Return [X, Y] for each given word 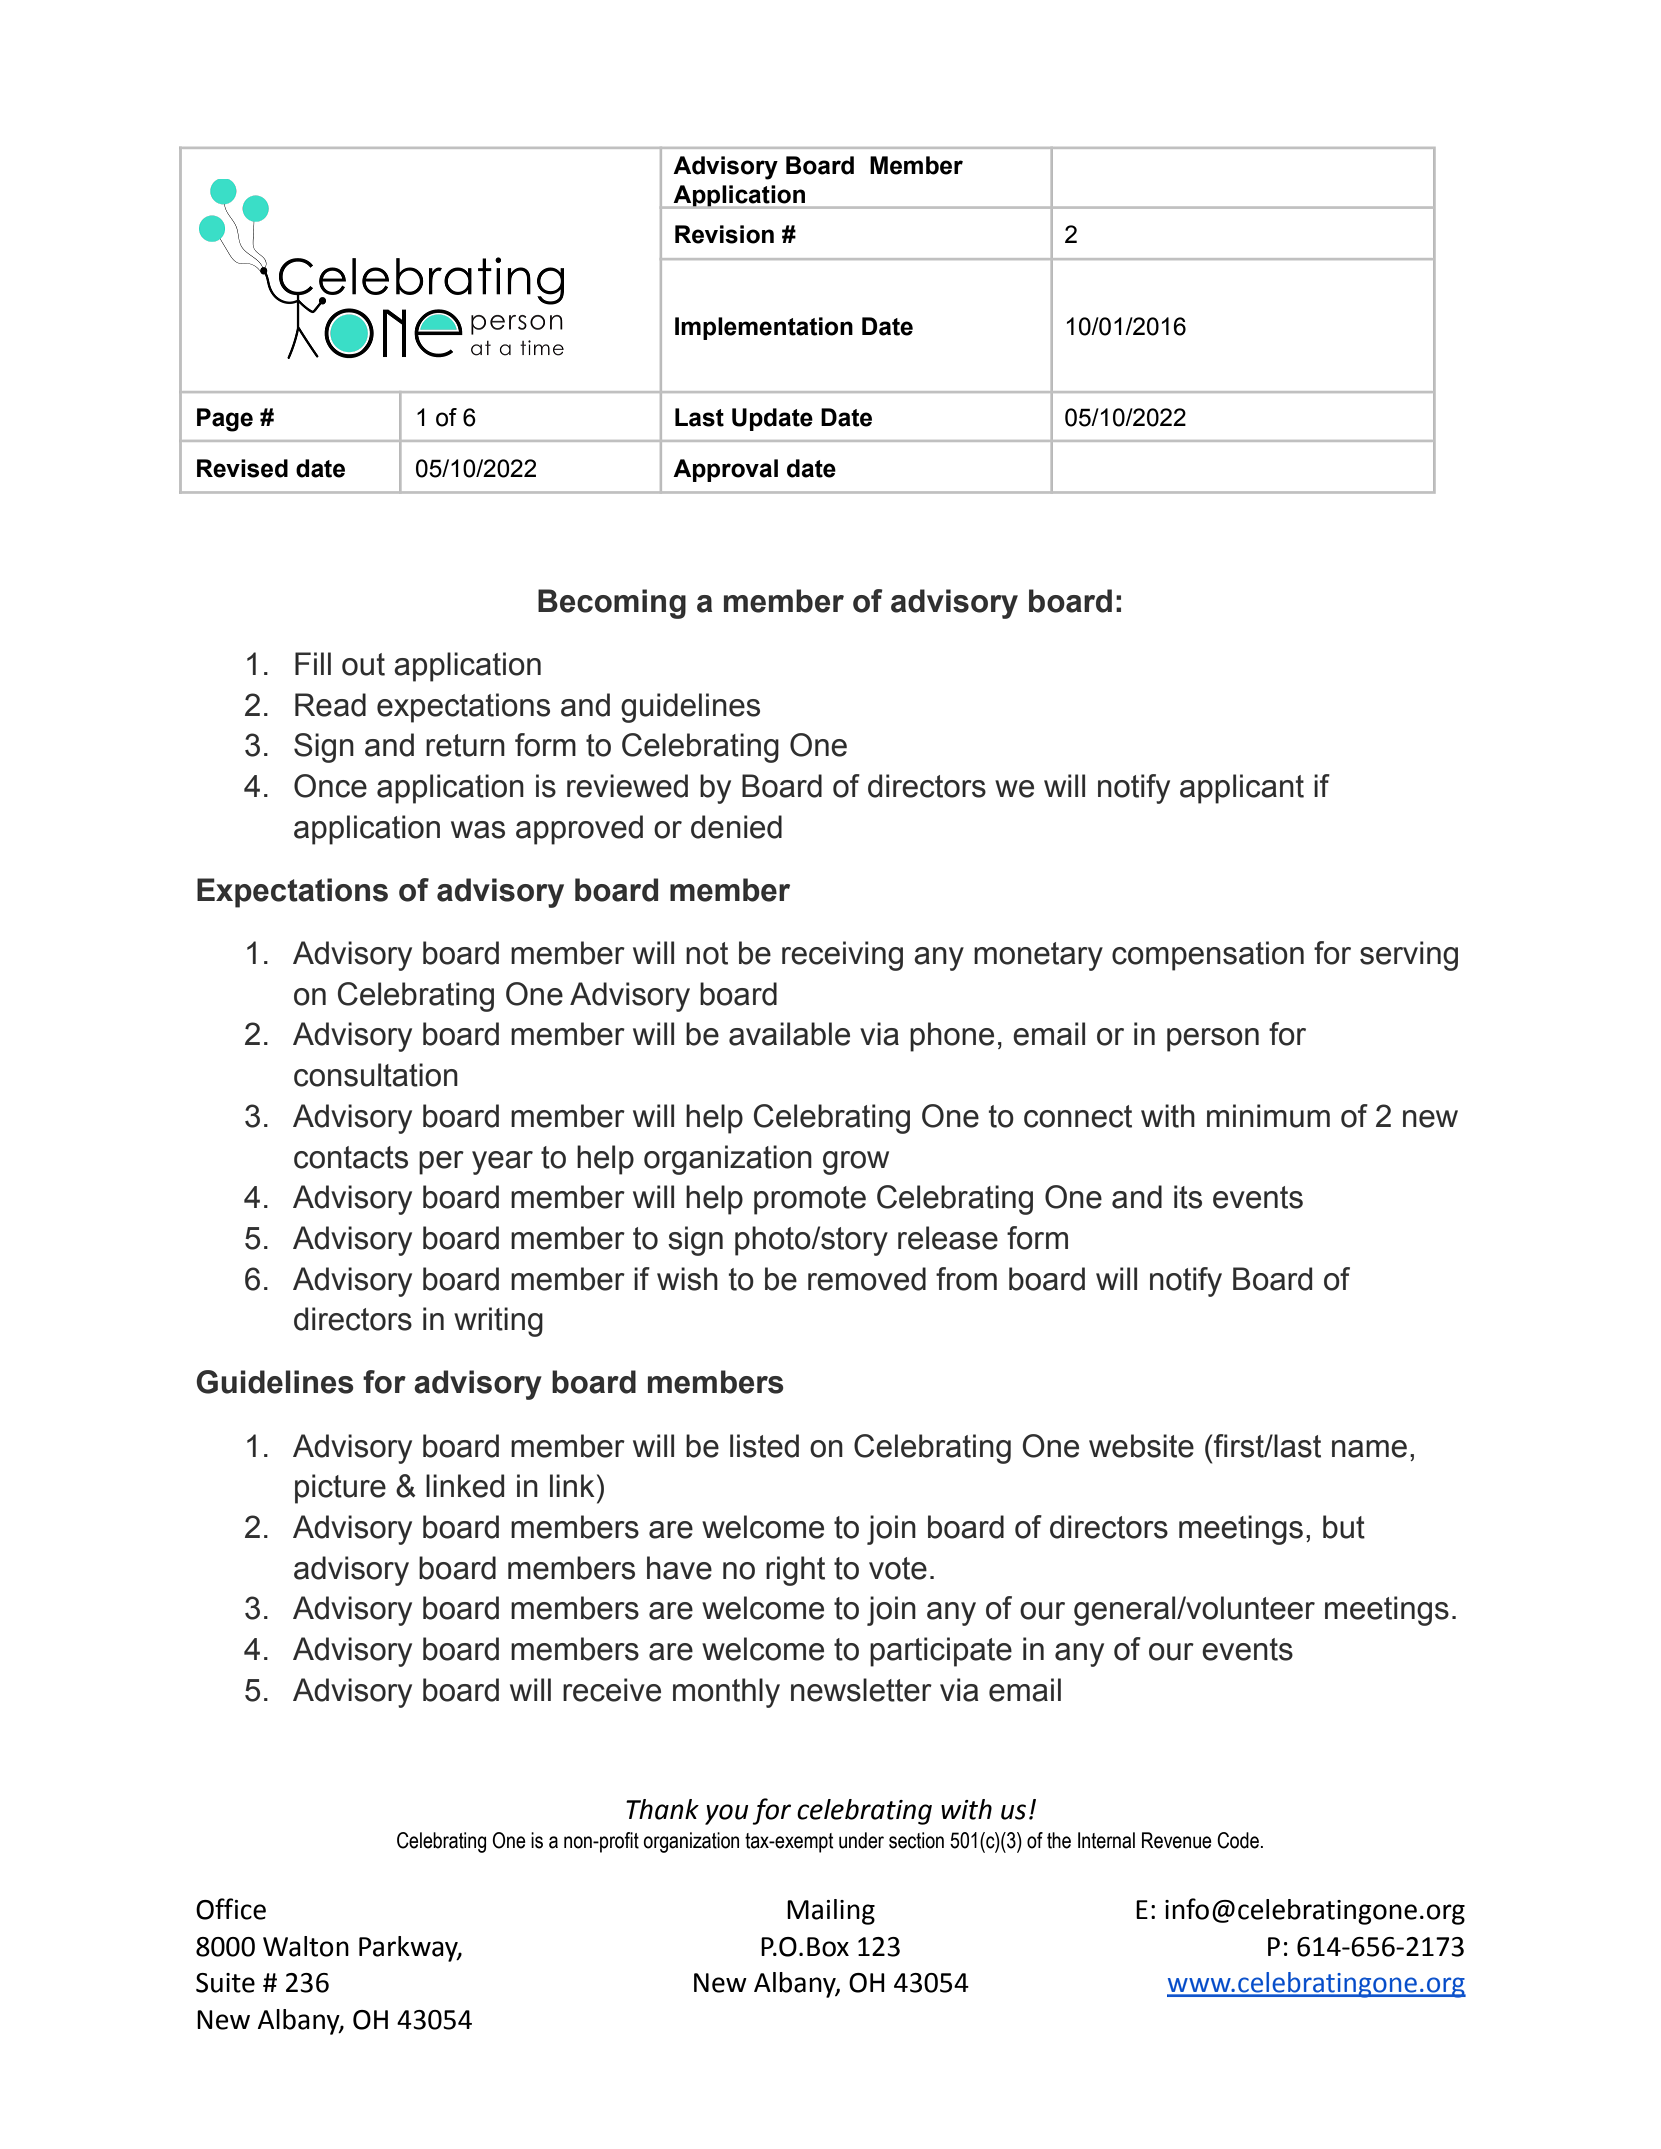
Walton [306, 1946]
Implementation [764, 328]
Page [225, 420]
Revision [724, 234]
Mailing [831, 1912]
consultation [376, 1075]
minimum [1268, 1116]
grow [856, 1163]
